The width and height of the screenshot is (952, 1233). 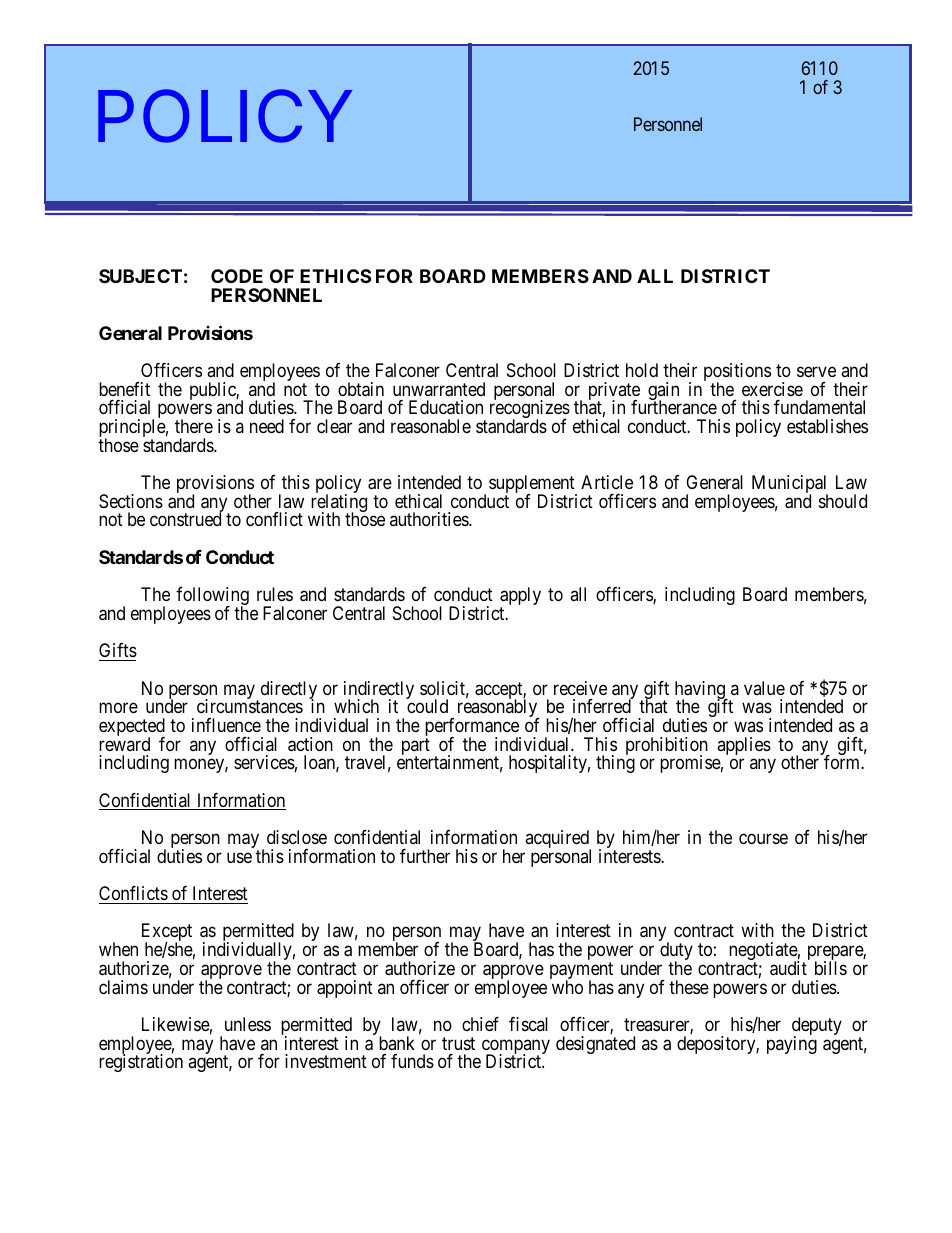 What do you see at coordinates (124, 744) in the screenshot?
I see `reward` at bounding box center [124, 744].
